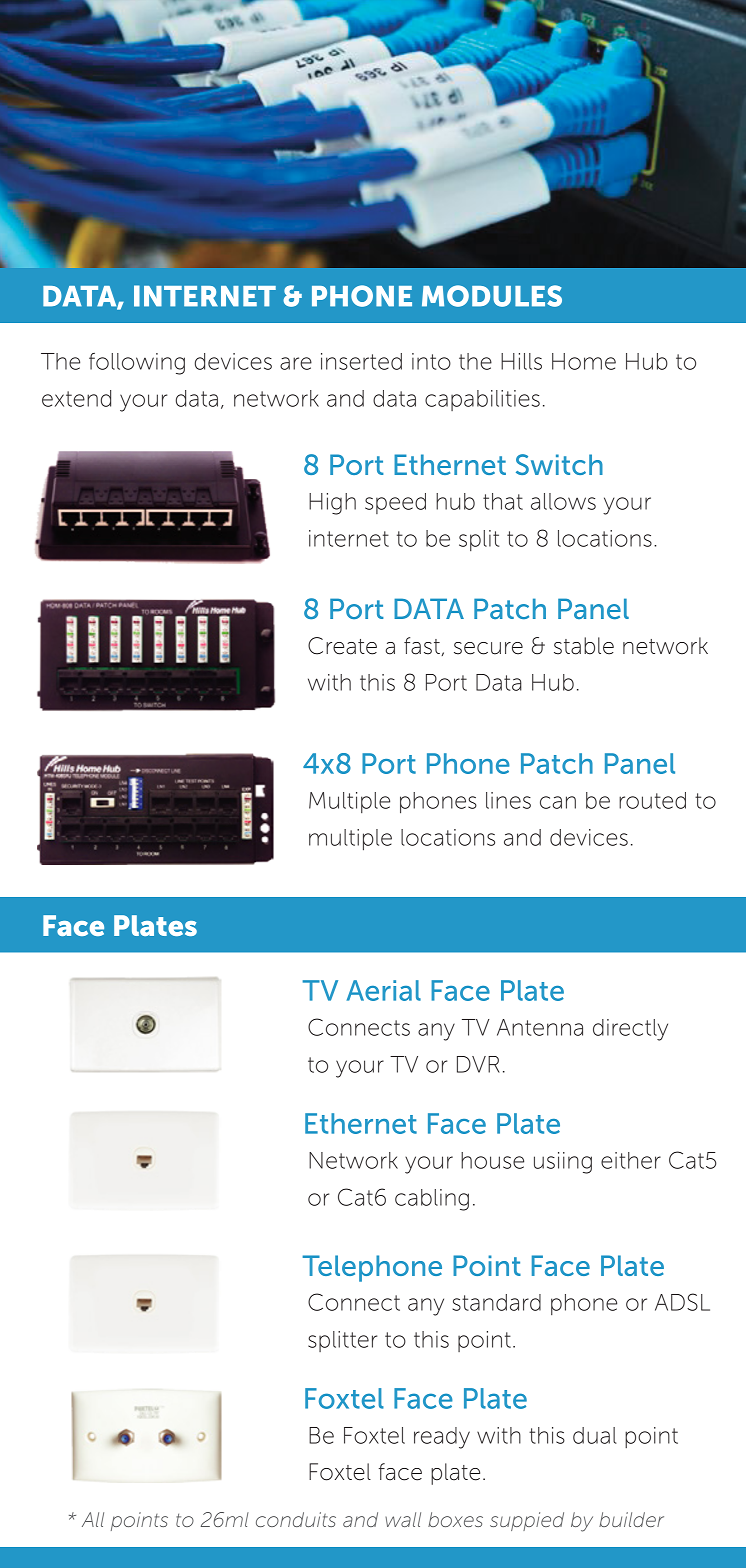 This document has width=746, height=1568. Describe the element at coordinates (342, 646) in the document. I see `Create` at that location.
